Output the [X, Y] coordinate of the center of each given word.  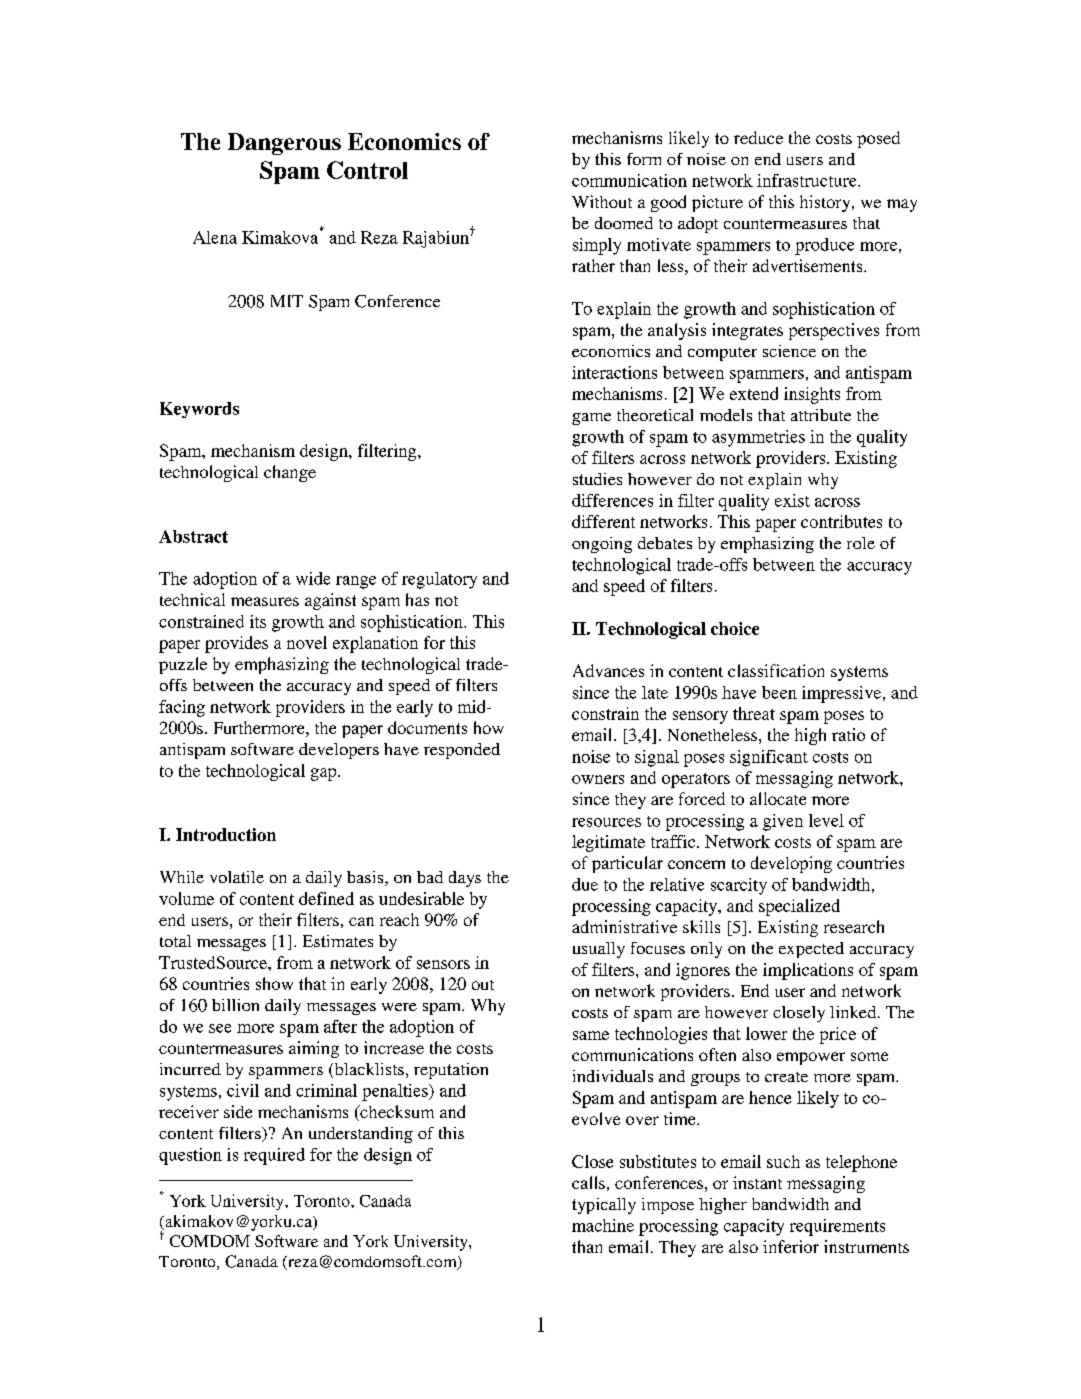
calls [588, 1182]
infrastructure [808, 180]
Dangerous [284, 144]
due [585, 884]
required [274, 1156]
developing [791, 864]
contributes [841, 521]
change [290, 473]
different [603, 521]
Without [602, 201]
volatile [237, 877]
